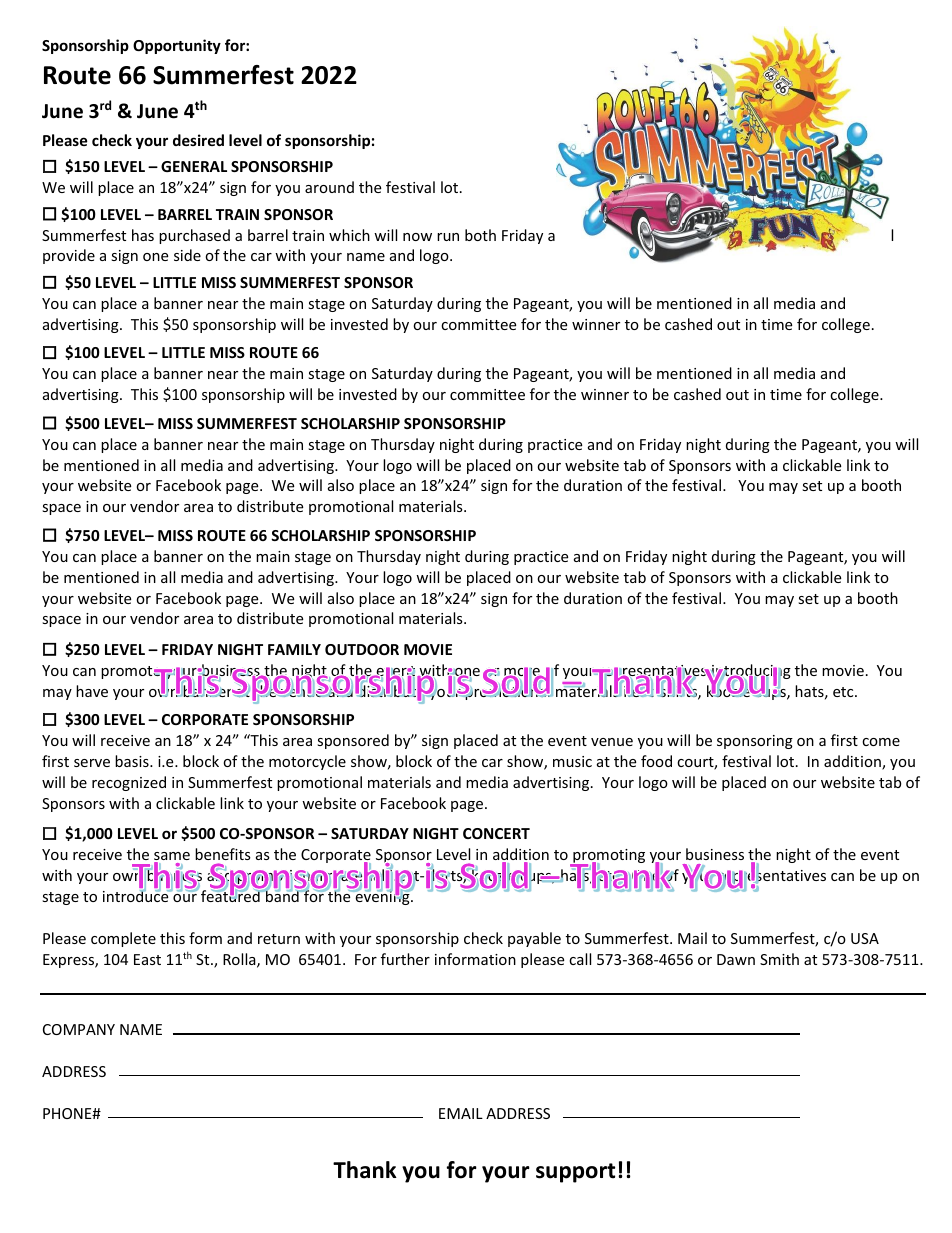 This image has width=952, height=1233. What do you see at coordinates (779, 959) in the image?
I see `Smith` at bounding box center [779, 959].
